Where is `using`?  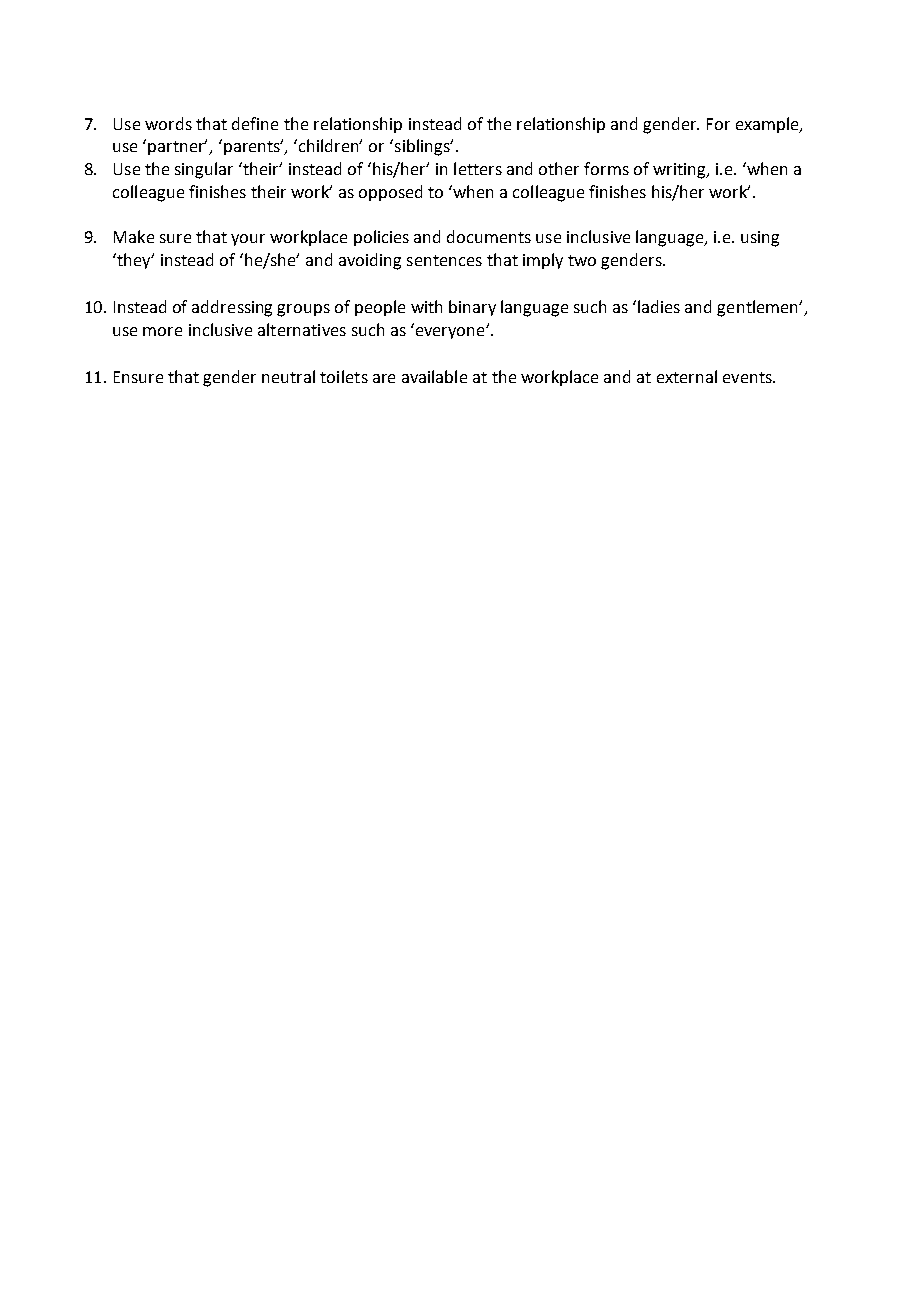
using is located at coordinates (760, 239).
